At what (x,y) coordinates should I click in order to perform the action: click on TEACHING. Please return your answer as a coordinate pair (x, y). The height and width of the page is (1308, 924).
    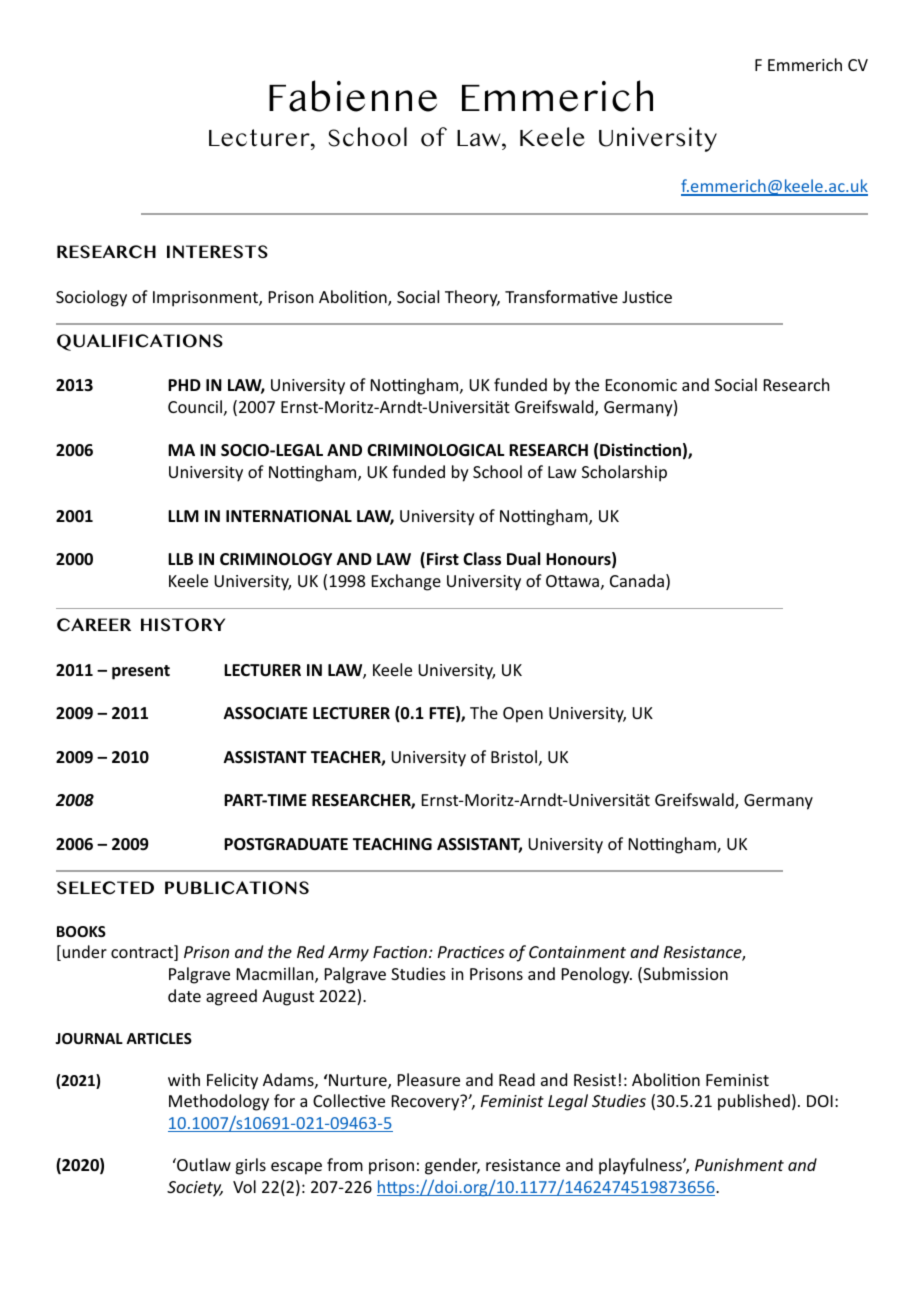
    Looking at the image, I should click on (392, 844).
